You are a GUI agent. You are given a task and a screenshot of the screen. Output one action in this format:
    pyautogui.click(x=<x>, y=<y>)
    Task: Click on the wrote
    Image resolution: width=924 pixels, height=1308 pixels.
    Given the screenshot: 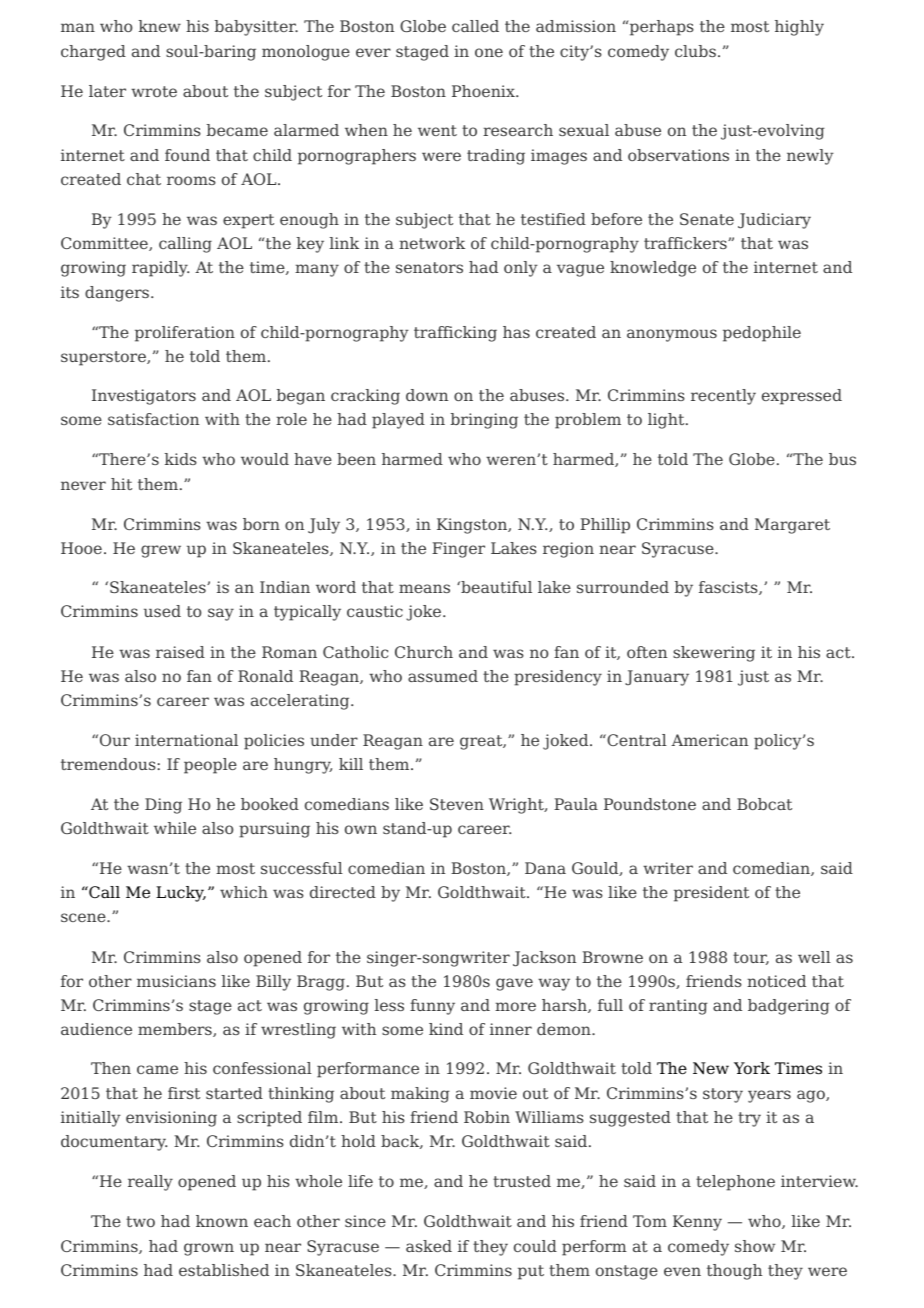 What is the action you would take?
    pyautogui.click(x=154, y=91)
